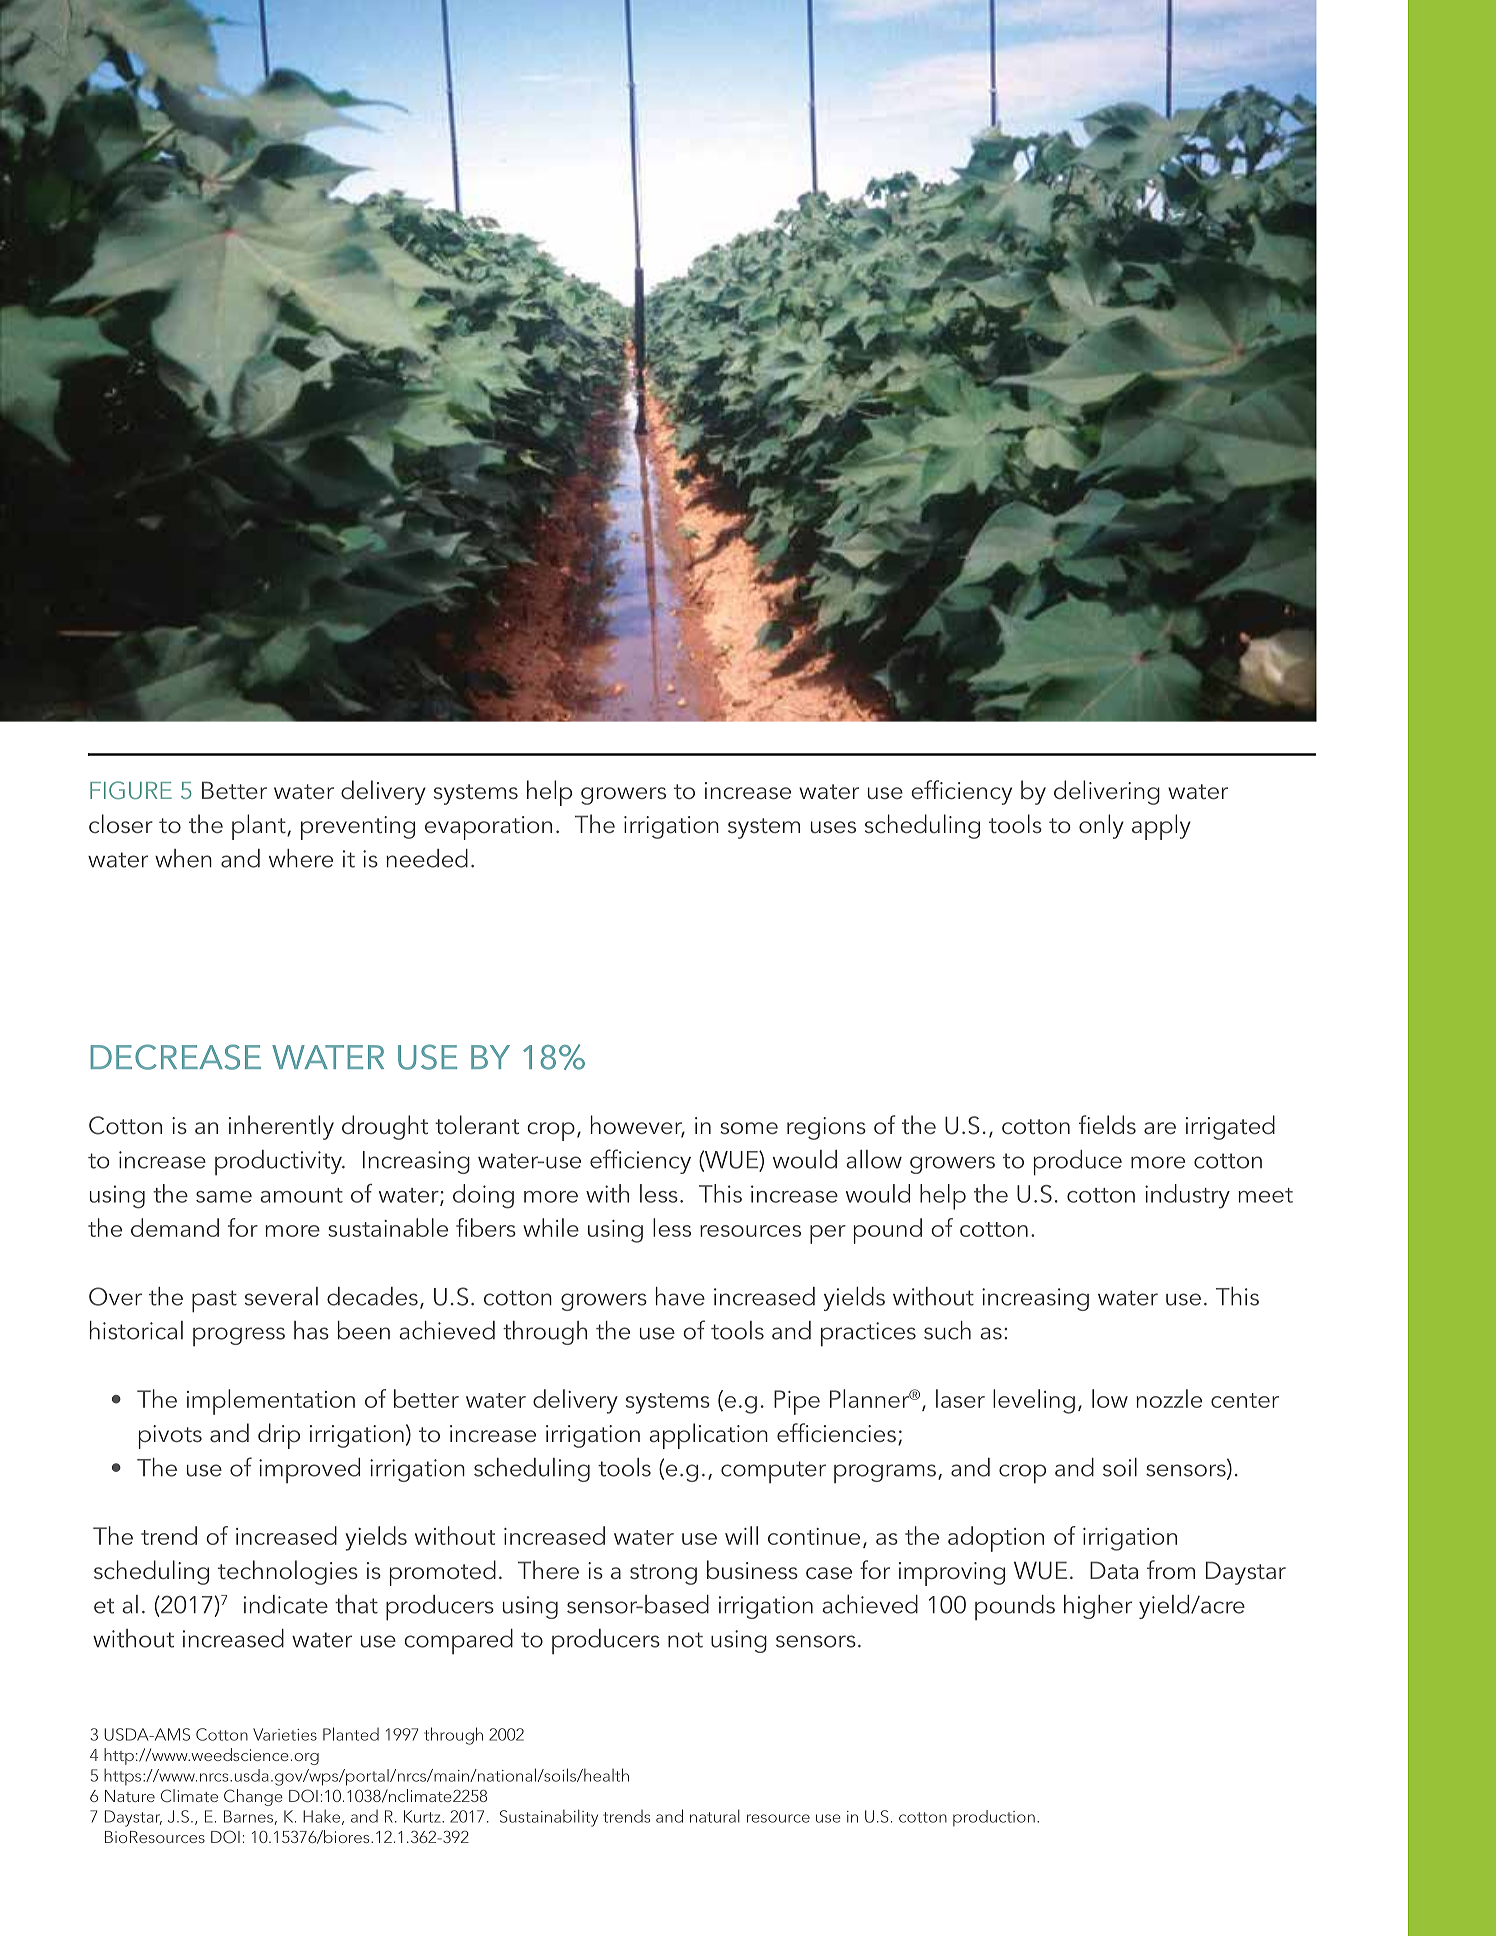 The image size is (1496, 1936). I want to click on only, so click(1101, 826).
